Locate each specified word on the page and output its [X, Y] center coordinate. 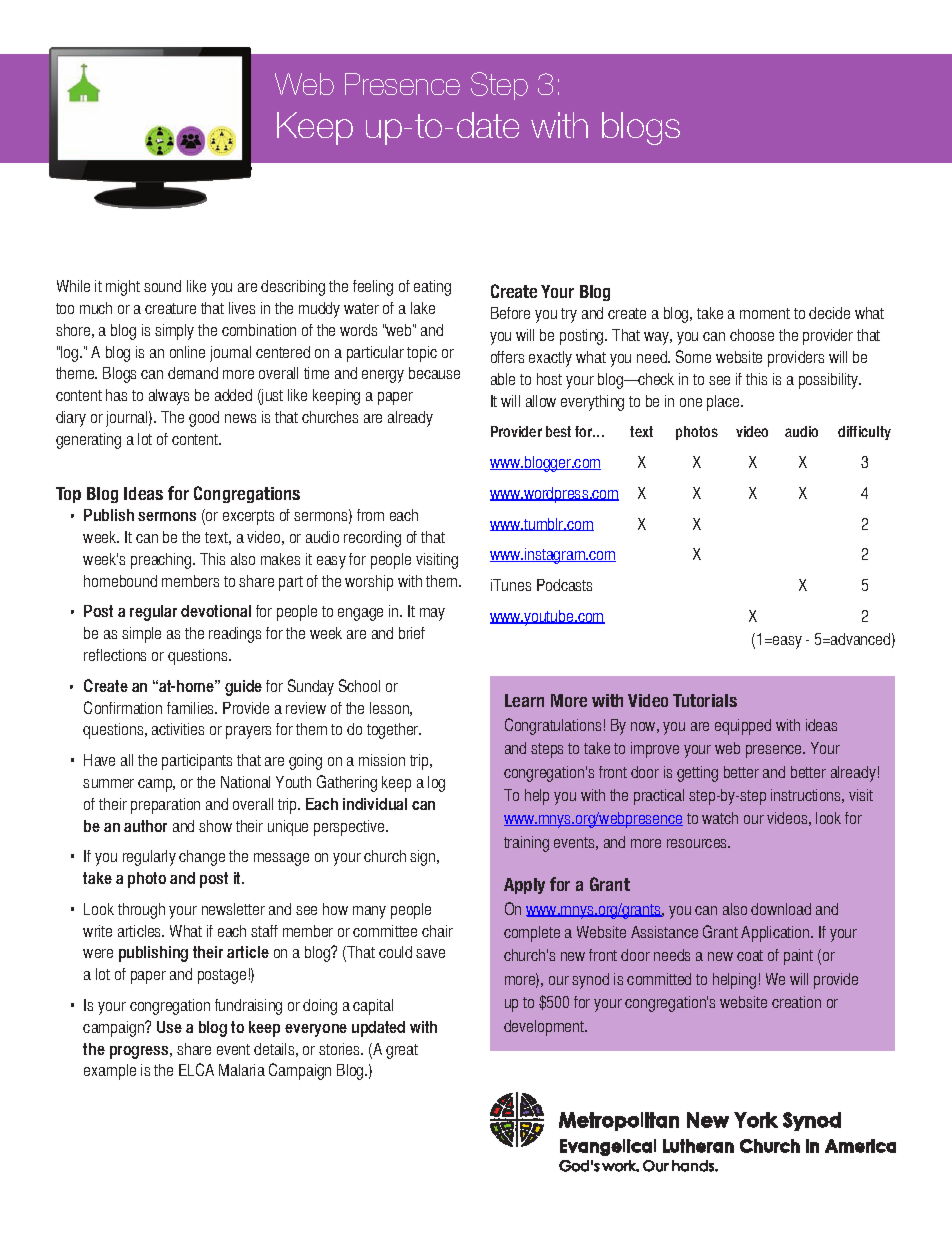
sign [424, 858]
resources [698, 843]
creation [796, 1002]
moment [765, 313]
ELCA [196, 1069]
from [370, 515]
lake [423, 308]
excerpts [248, 517]
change [202, 858]
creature [170, 308]
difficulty [864, 433]
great [402, 1051]
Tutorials [705, 700]
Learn [524, 700]
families [192, 708]
